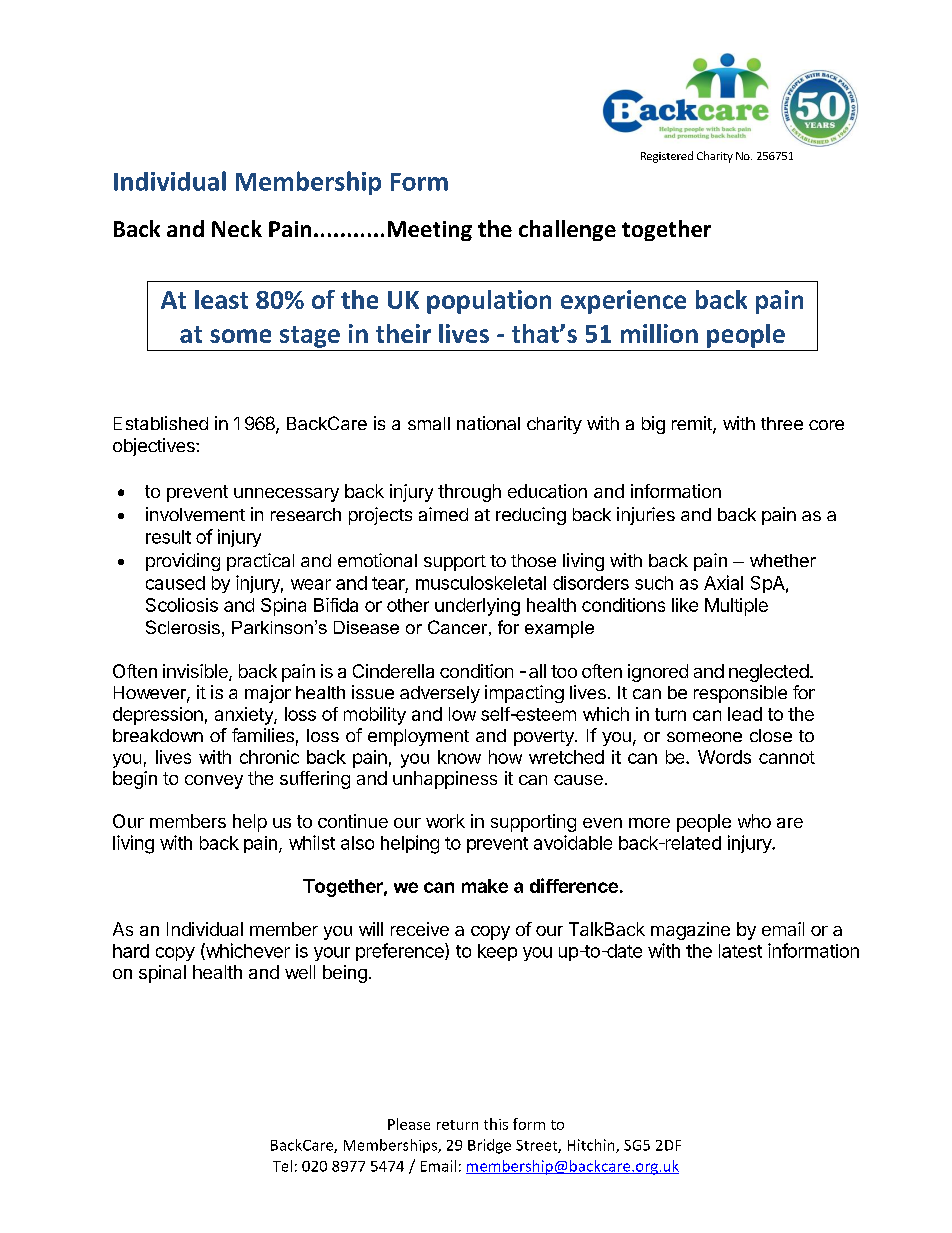  Describe the element at coordinates (196, 672) in the image. I see `invisible` at that location.
